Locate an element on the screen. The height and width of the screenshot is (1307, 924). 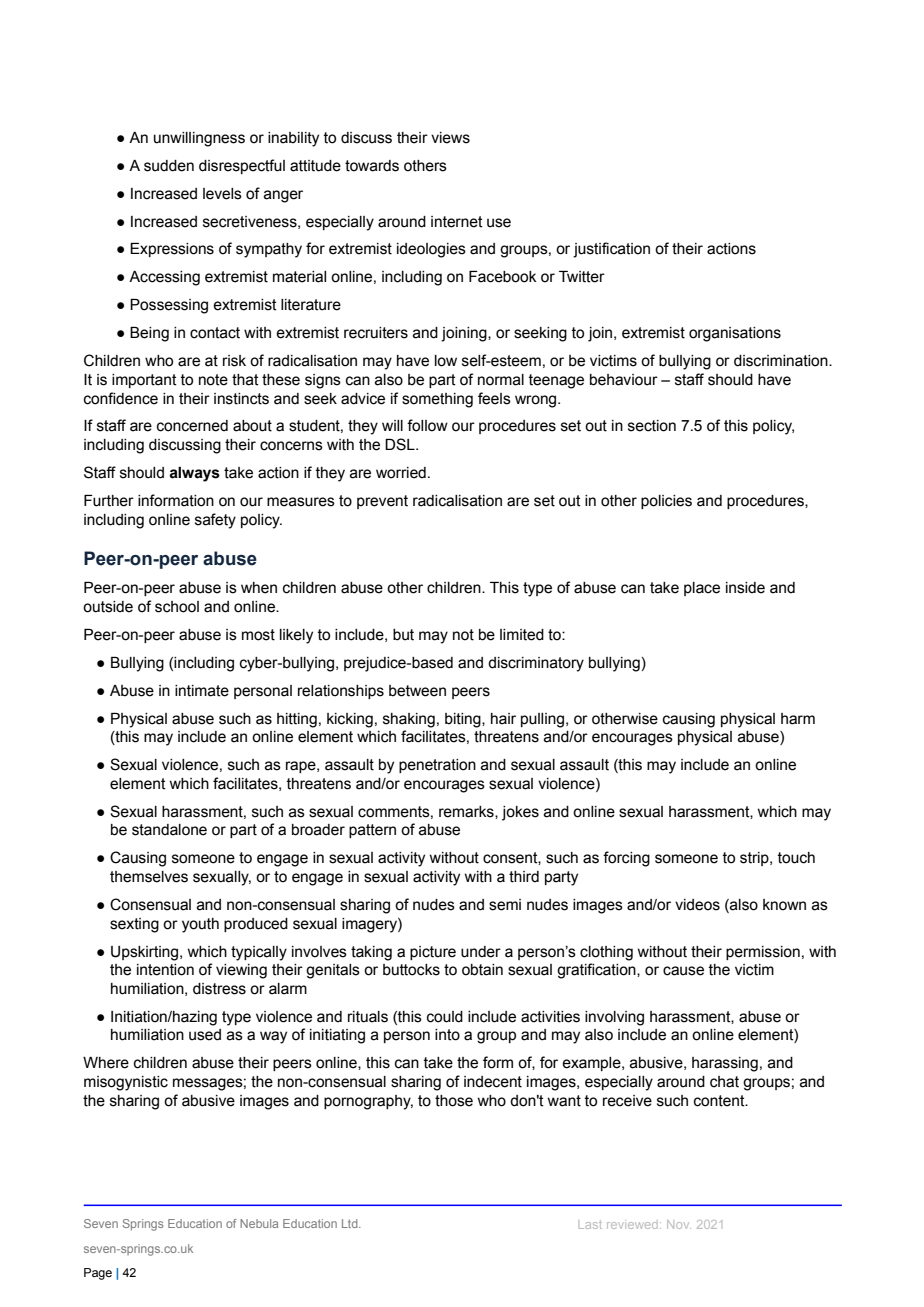
views is located at coordinates (450, 138).
